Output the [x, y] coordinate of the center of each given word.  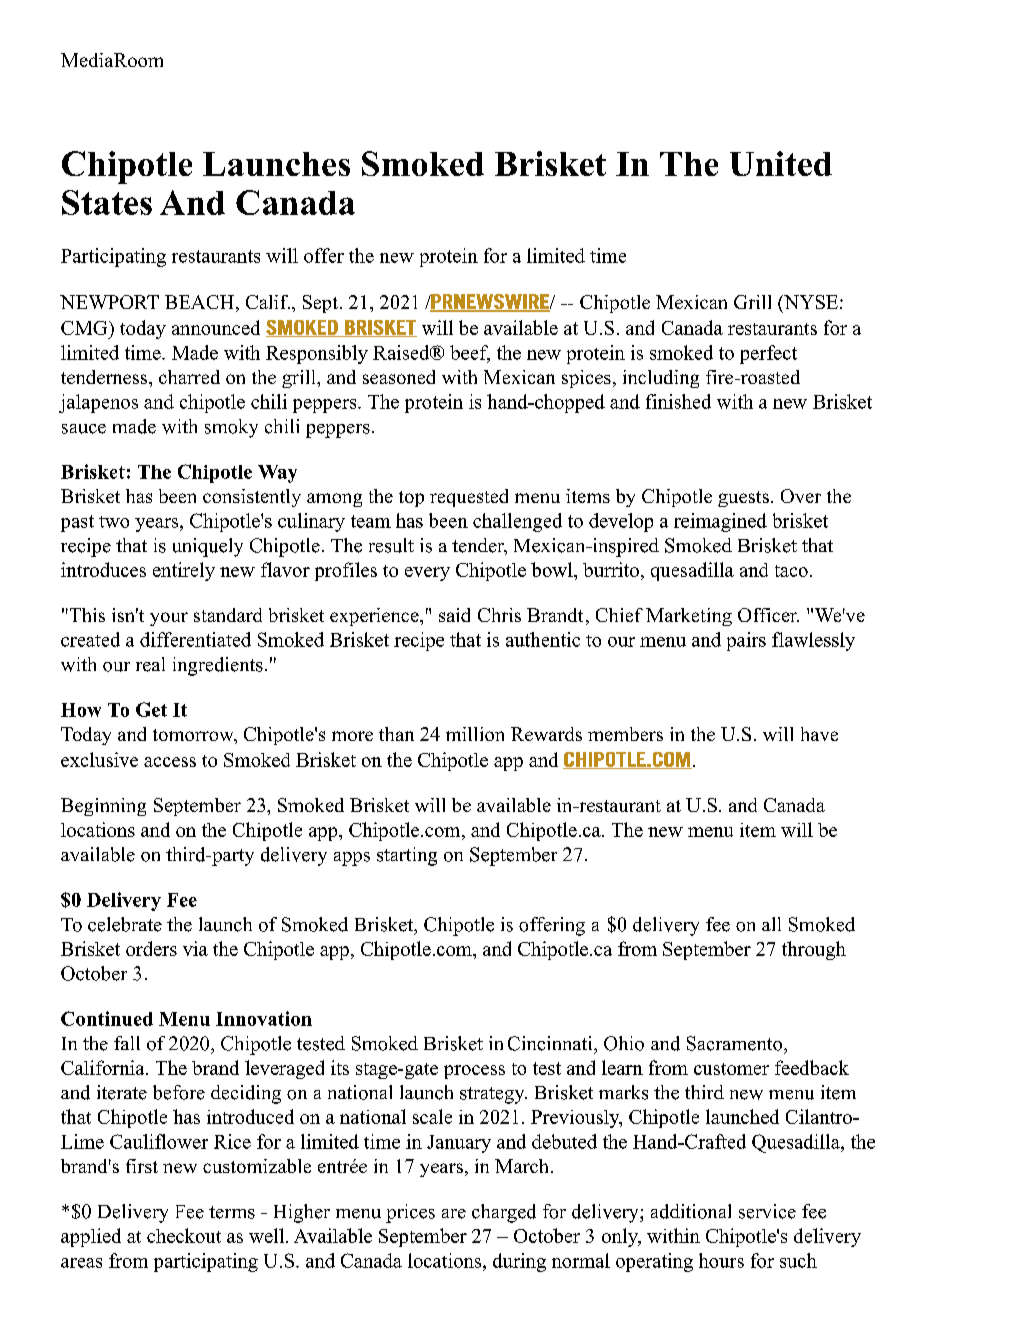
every [427, 574]
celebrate [125, 924]
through [814, 950]
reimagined [720, 522]
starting [407, 856]
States [107, 202]
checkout [184, 1235]
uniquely [208, 547]
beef [470, 353]
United [781, 163]
